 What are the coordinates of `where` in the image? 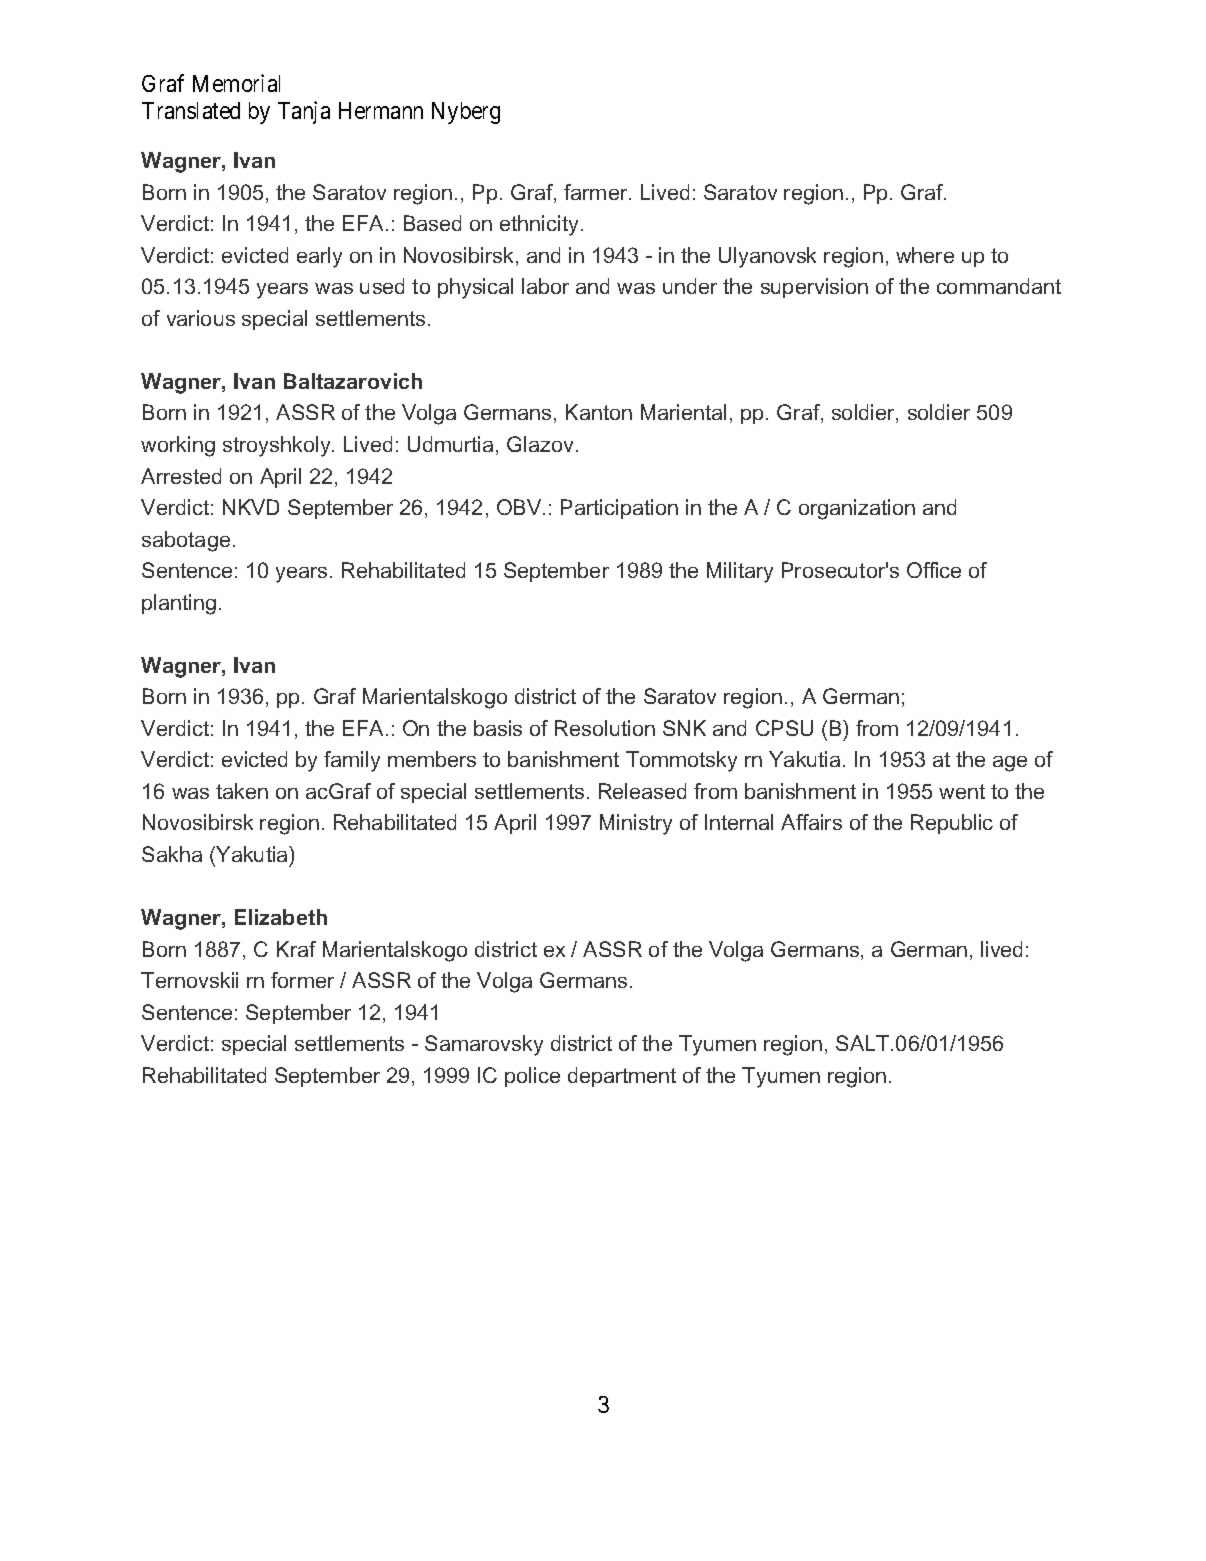 It's located at (925, 255).
